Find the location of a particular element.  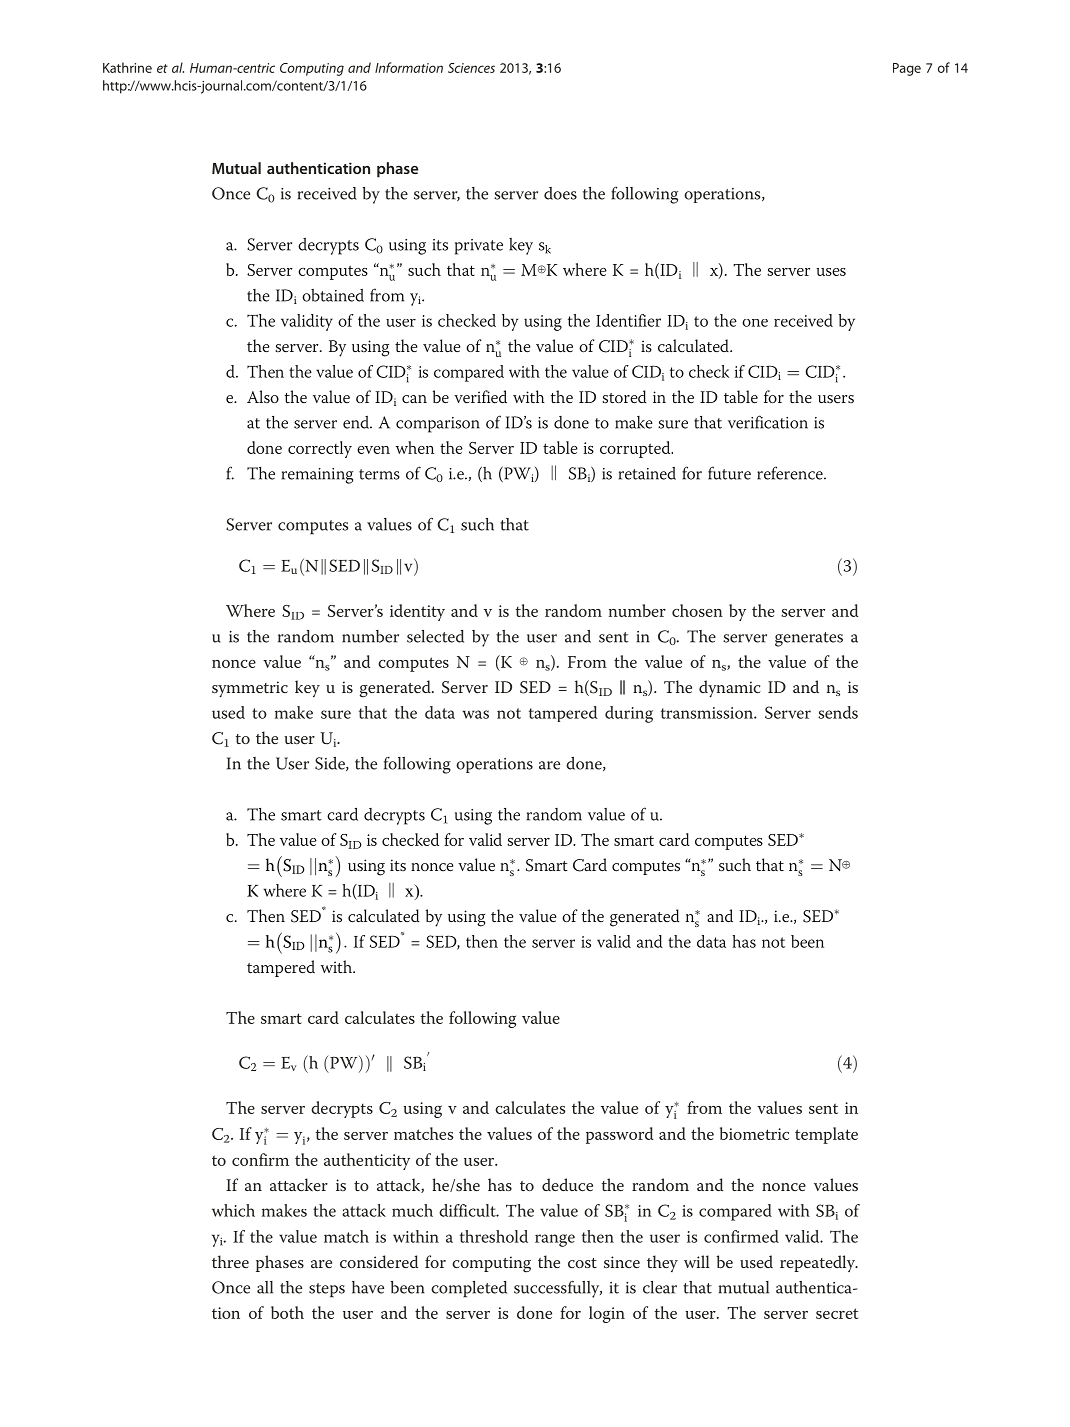

was is located at coordinates (475, 714).
